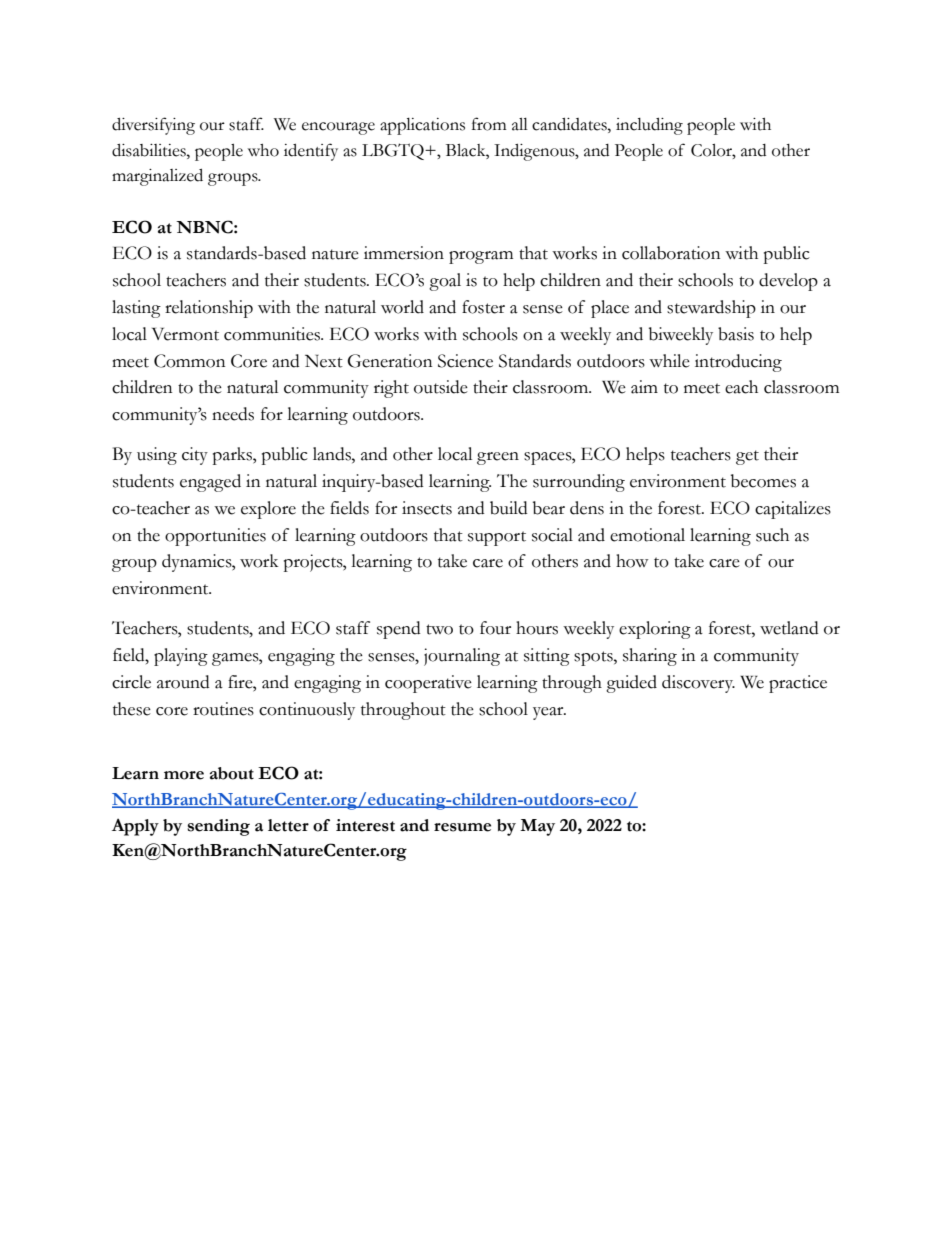  What do you see at coordinates (462, 827) in the screenshot?
I see `resume` at bounding box center [462, 827].
